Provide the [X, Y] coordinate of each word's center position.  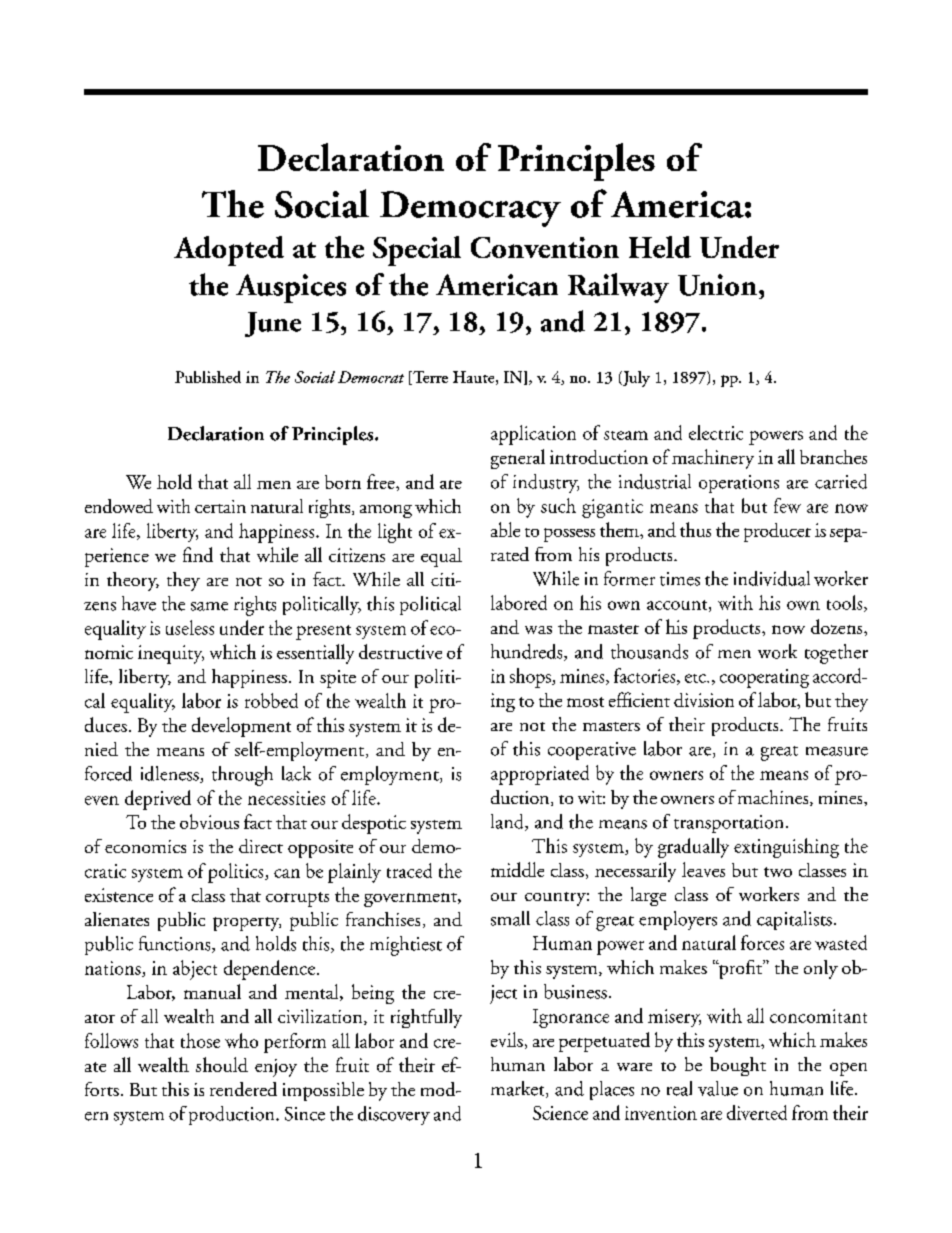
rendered [243, 1089]
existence [119, 895]
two [778, 872]
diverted [757, 1112]
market [519, 1089]
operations [739, 484]
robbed [271, 700]
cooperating [764, 678]
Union [719, 285]
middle [517, 869]
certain [220, 506]
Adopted [229, 251]
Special [417, 251]
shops [531, 678]
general [518, 459]
